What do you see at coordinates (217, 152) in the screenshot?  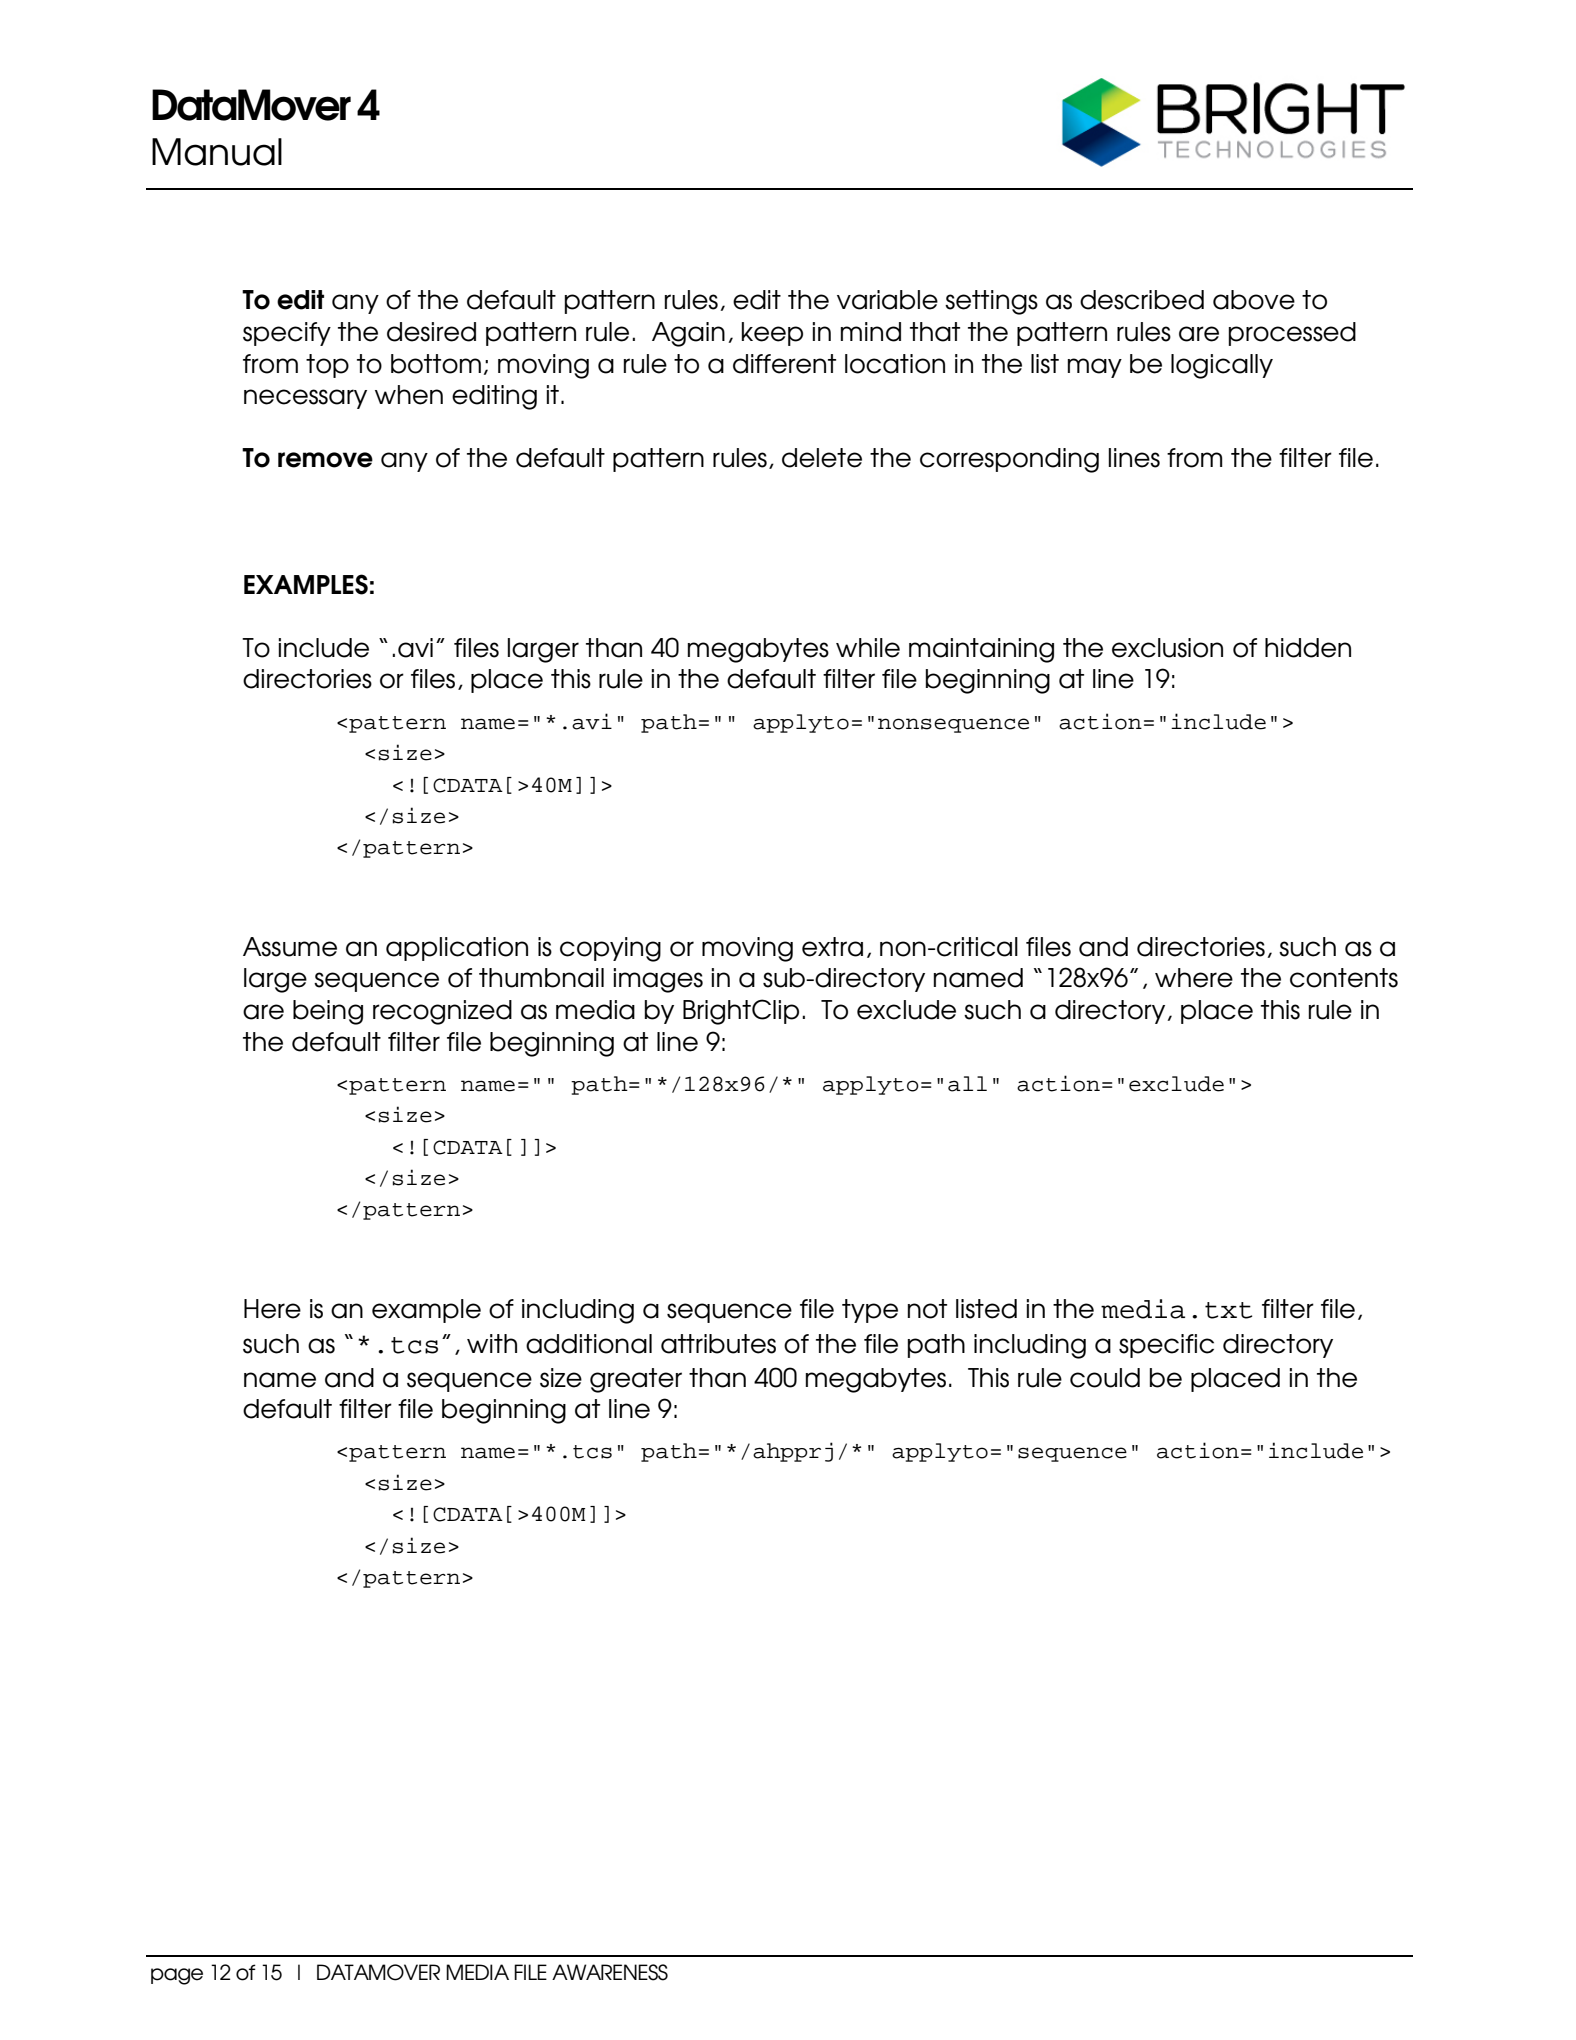 I see `Manual` at bounding box center [217, 152].
